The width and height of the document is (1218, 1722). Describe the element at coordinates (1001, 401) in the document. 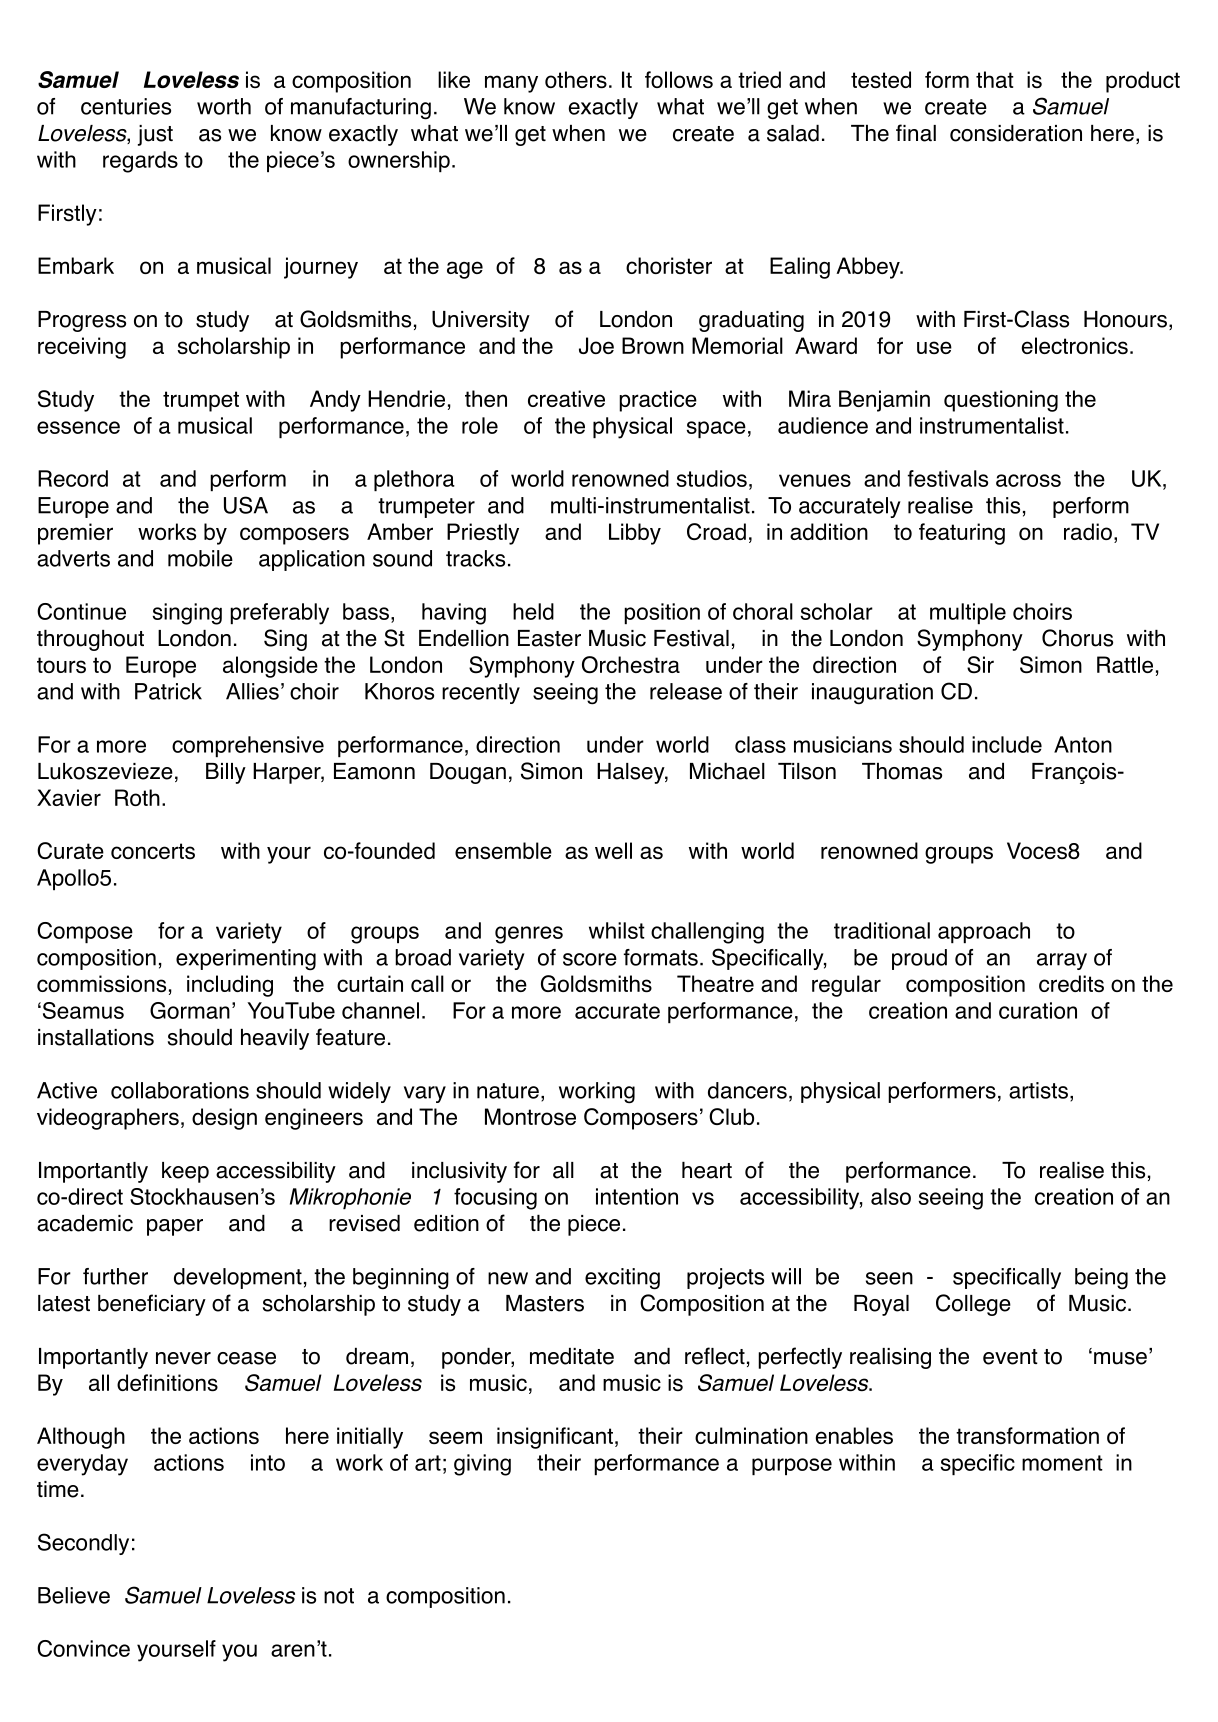

I see `questioning` at that location.
